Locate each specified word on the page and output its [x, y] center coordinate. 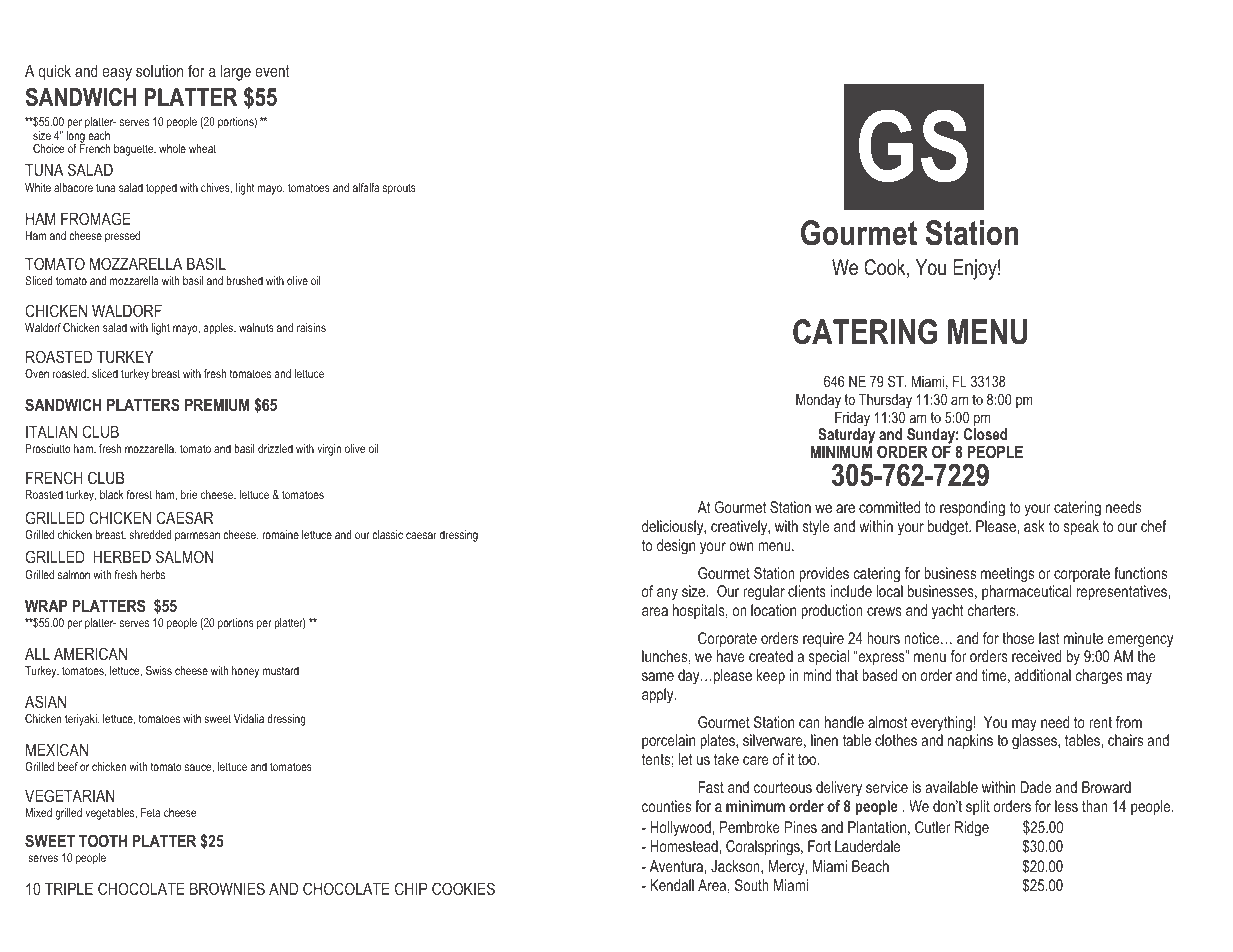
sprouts [399, 189]
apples [219, 329]
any [667, 594]
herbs [152, 574]
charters [993, 610]
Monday [818, 401]
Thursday [885, 401]
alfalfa [366, 187]
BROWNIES [227, 888]
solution [159, 71]
